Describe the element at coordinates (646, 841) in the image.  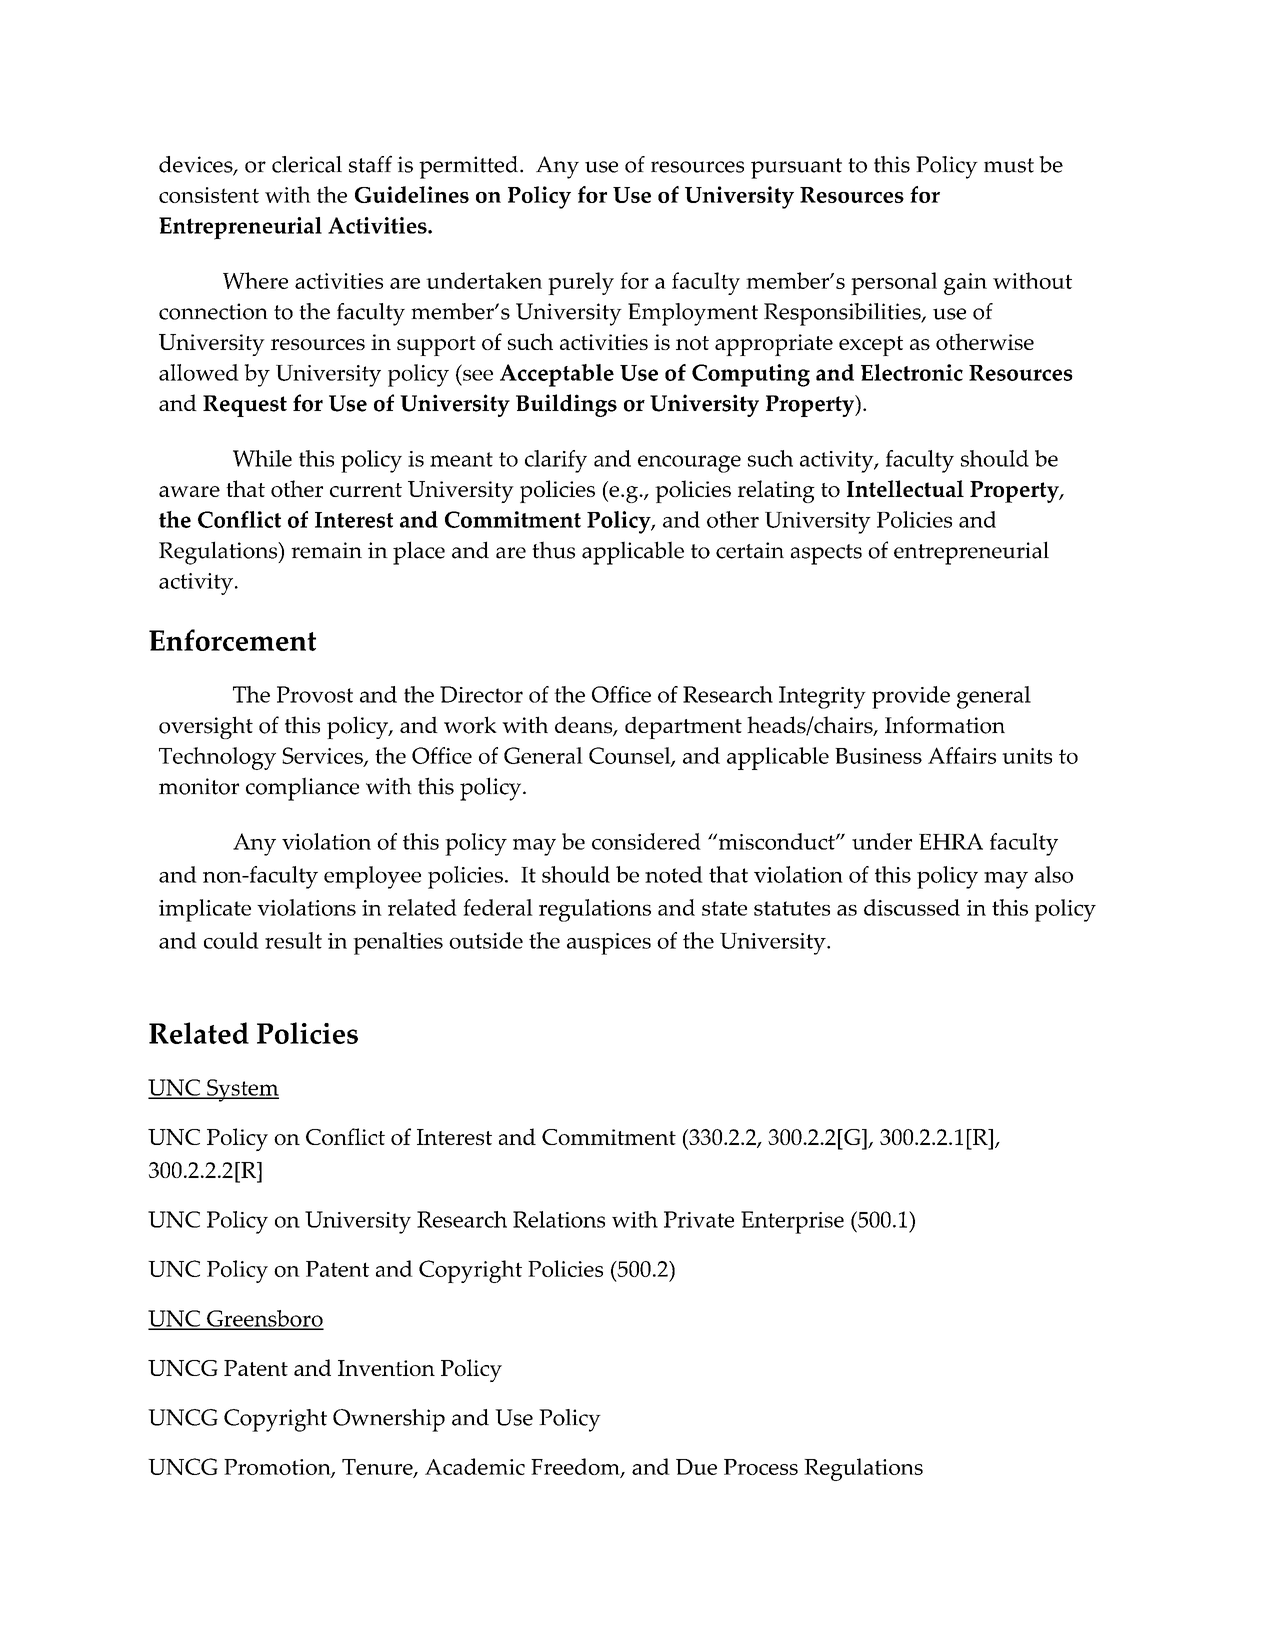
I see `considered` at that location.
